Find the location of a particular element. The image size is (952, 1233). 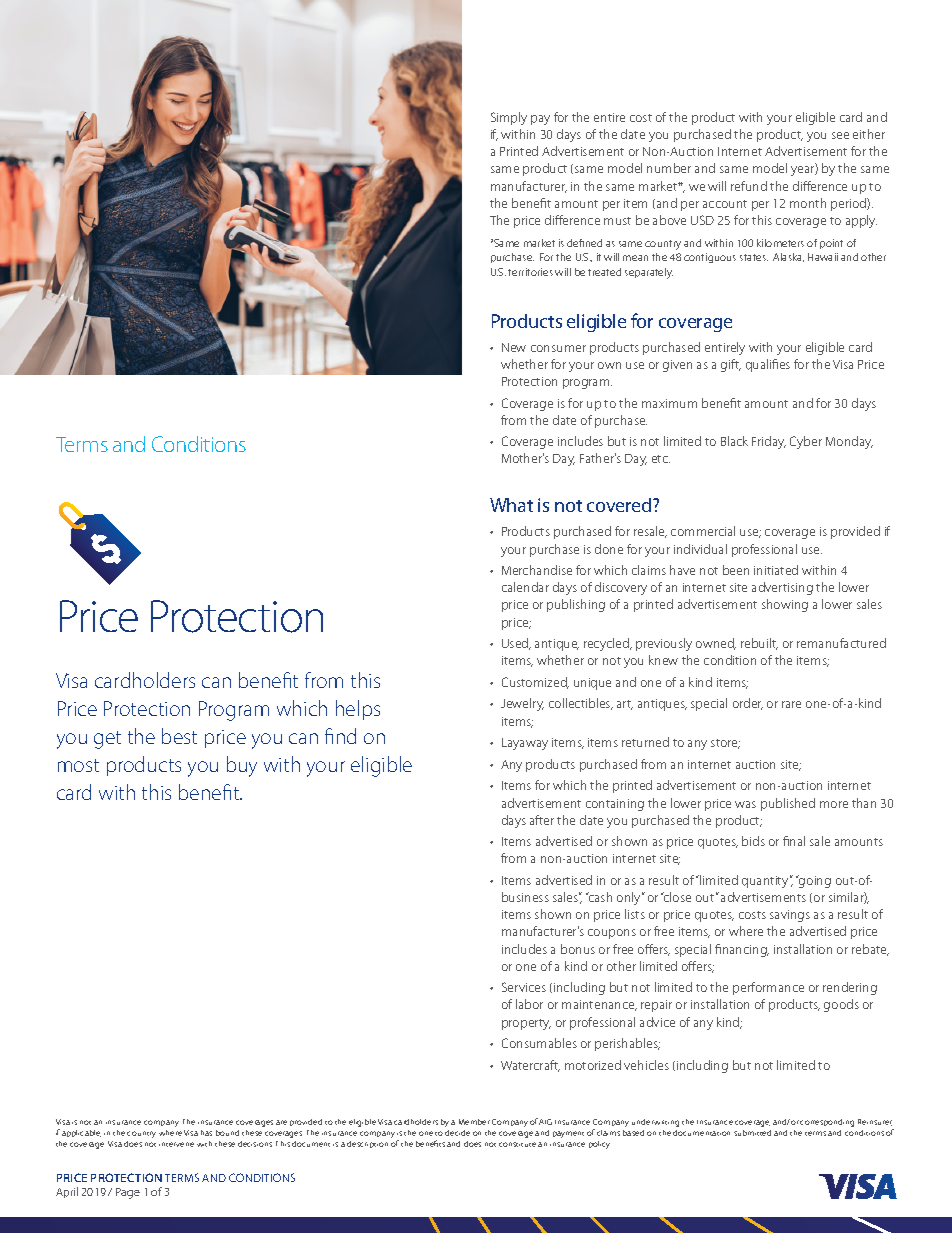

Friday is located at coordinates (769, 442).
